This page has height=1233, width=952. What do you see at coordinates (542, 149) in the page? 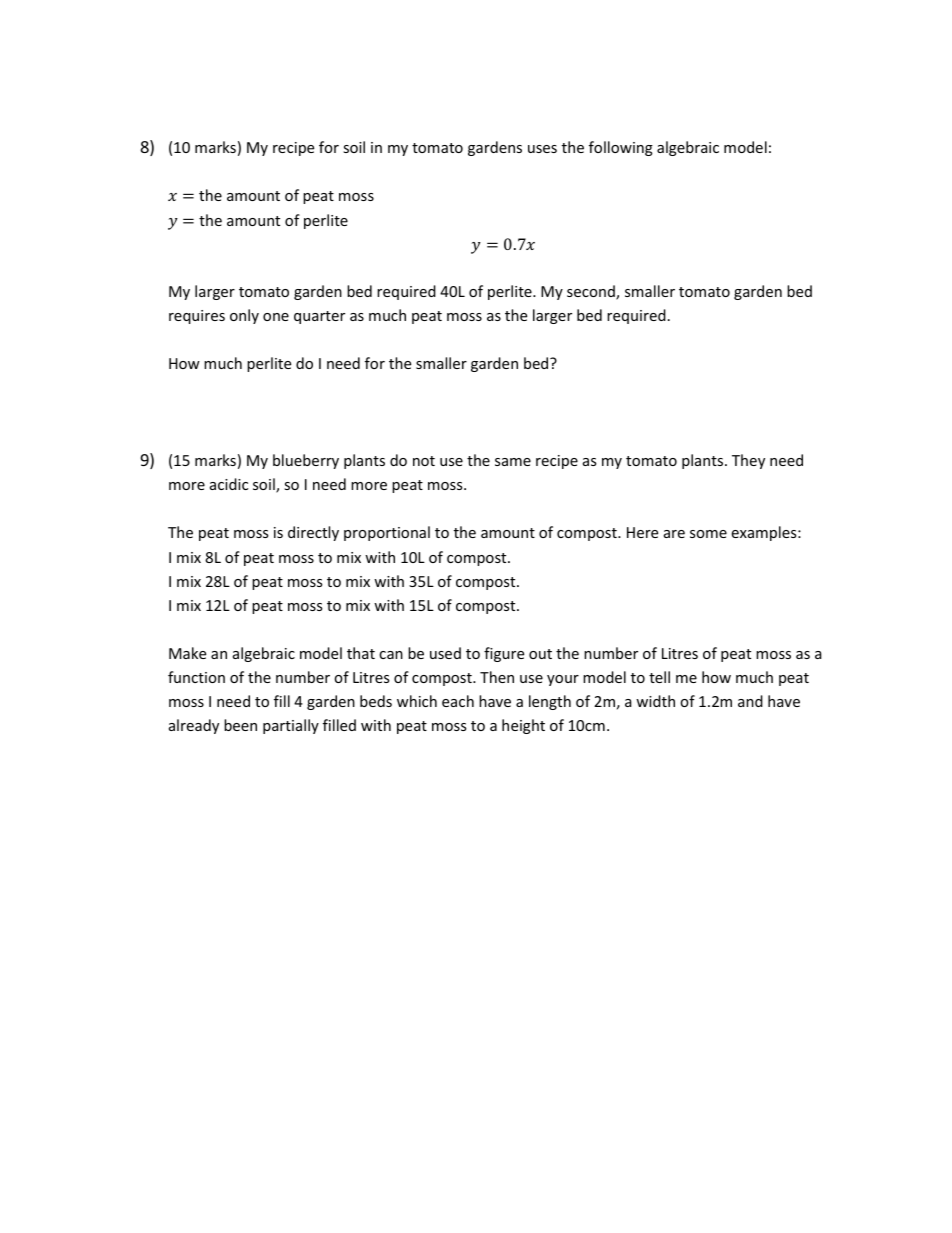
I see `uses` at bounding box center [542, 149].
